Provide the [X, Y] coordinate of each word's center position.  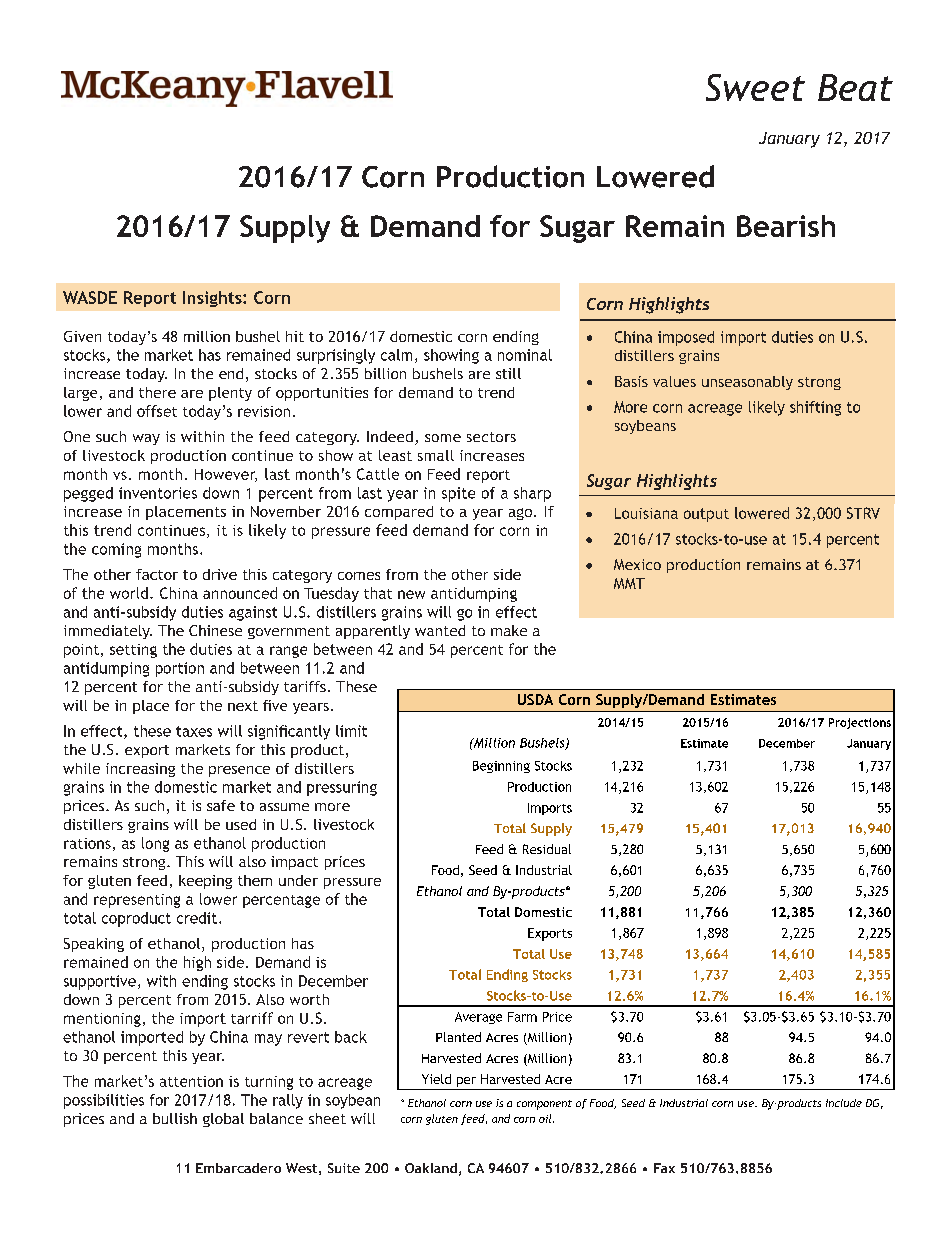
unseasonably [747, 383]
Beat [855, 87]
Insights [213, 299]
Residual [547, 849]
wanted [440, 630]
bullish [175, 1118]
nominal [525, 355]
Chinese [215, 630]
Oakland [431, 1168]
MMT [629, 583]
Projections [860, 723]
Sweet [755, 87]
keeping [205, 882]
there [157, 392]
